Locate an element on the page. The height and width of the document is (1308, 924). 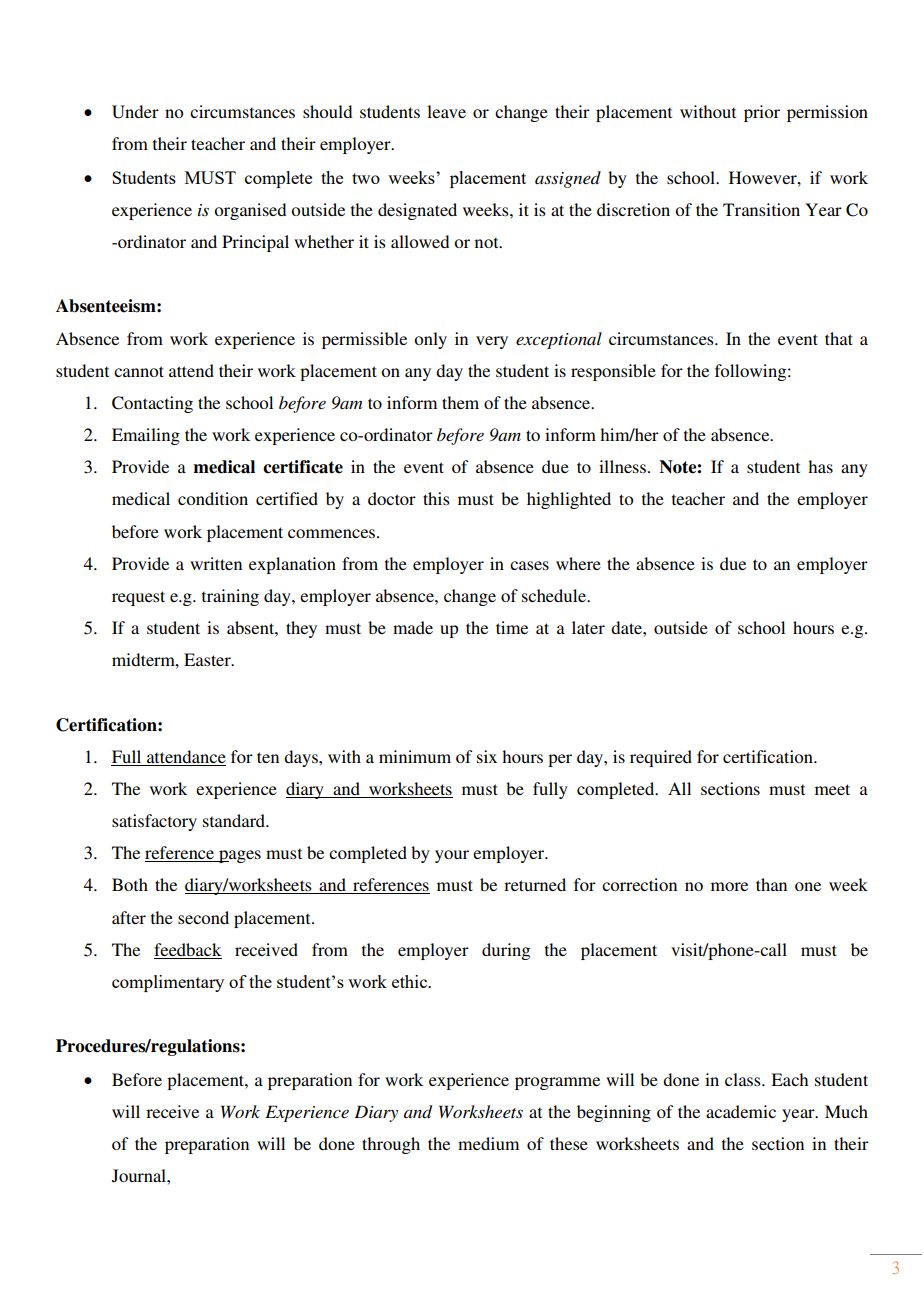
leave is located at coordinates (446, 111).
